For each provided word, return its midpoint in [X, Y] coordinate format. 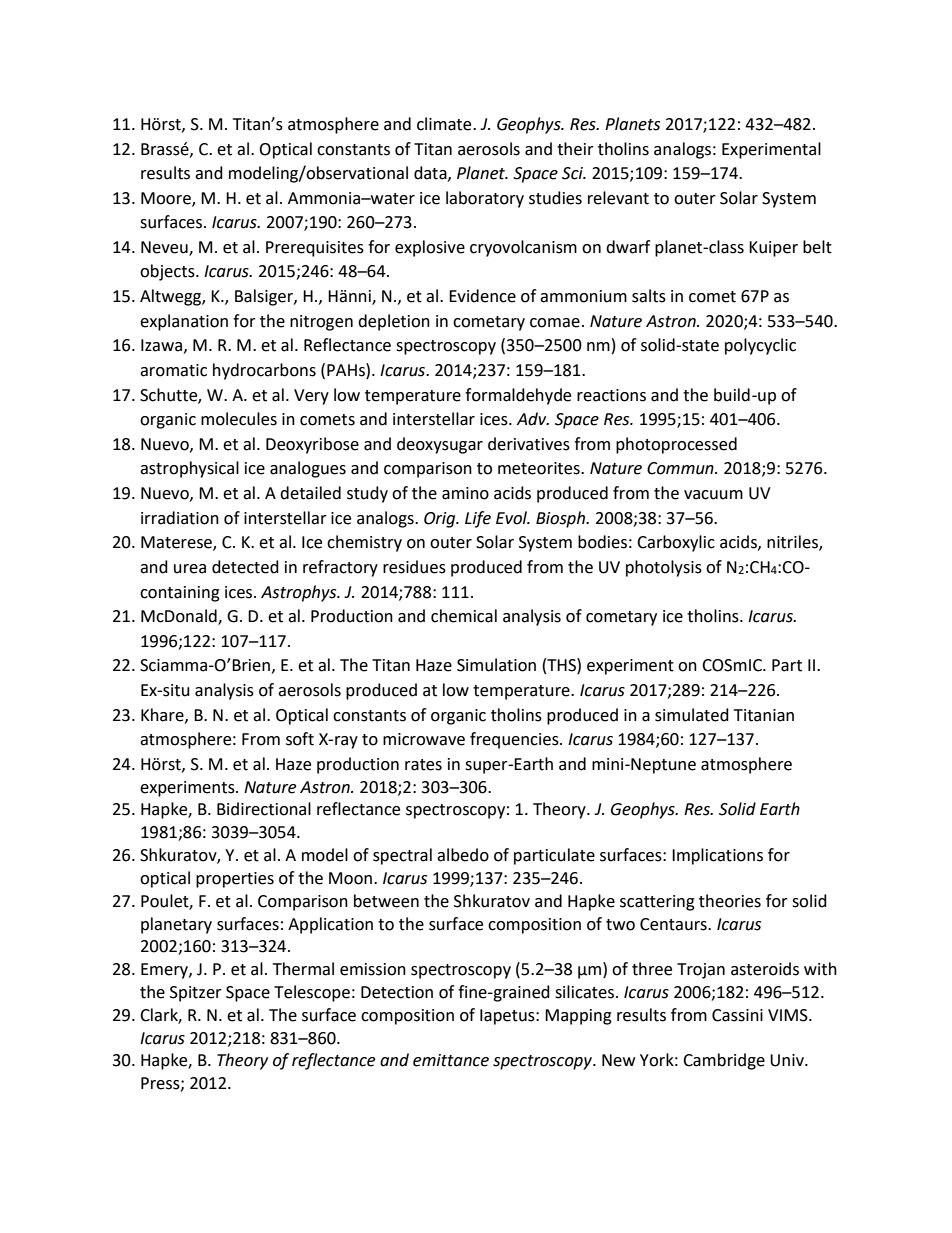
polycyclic [760, 346]
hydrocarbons [264, 371]
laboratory [485, 199]
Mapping [578, 1017]
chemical [464, 616]
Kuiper [773, 249]
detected [245, 567]
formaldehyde [518, 396]
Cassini [737, 1015]
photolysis [664, 568]
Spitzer [196, 994]
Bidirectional [264, 809]
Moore [167, 199]
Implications [717, 856]
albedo [463, 855]
